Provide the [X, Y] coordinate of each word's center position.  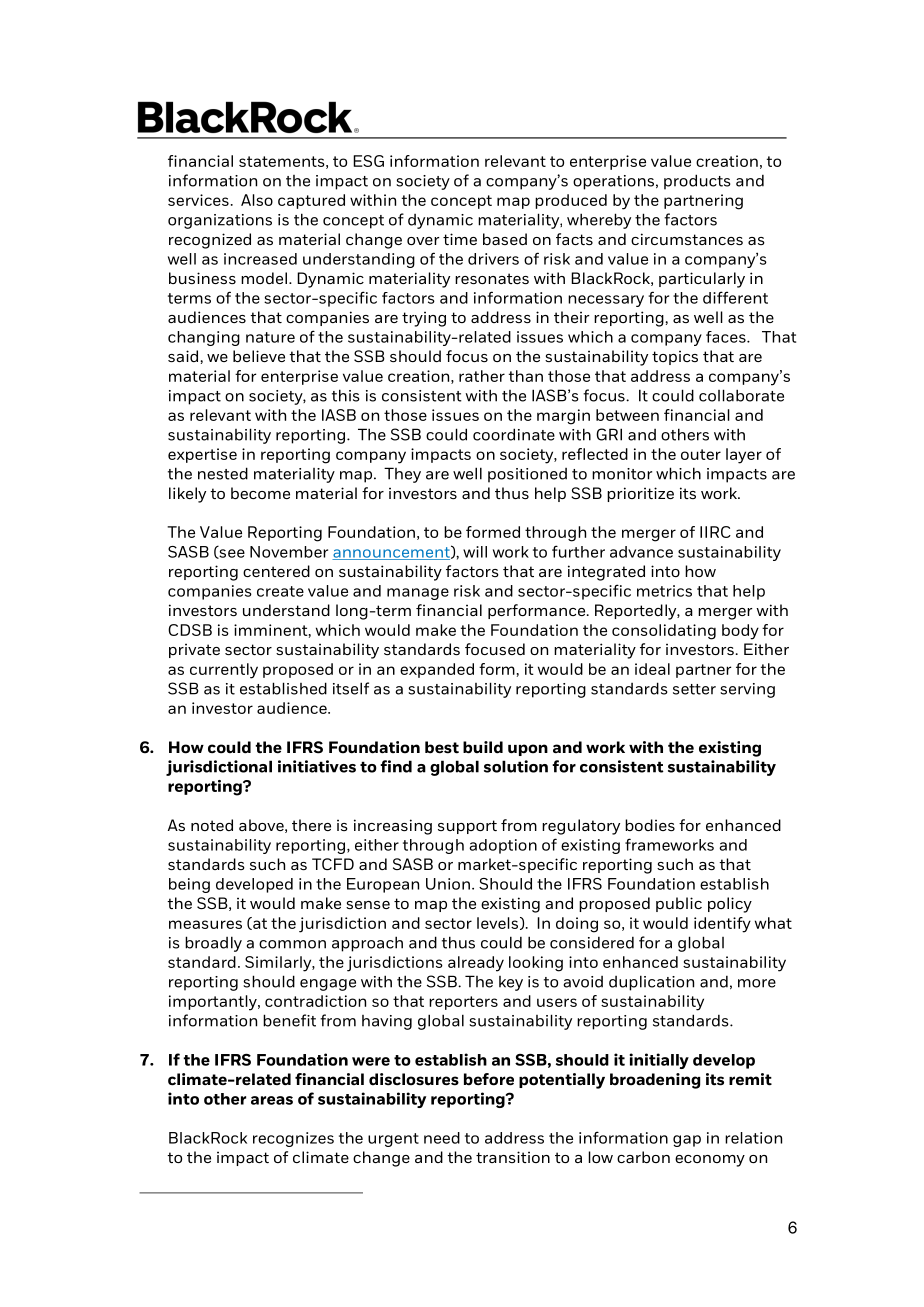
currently [224, 671]
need [442, 1138]
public [679, 904]
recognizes [293, 1139]
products [697, 182]
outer [701, 454]
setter [694, 689]
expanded [437, 670]
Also [257, 200]
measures [205, 924]
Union [448, 884]
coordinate [514, 434]
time [460, 239]
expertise [202, 455]
